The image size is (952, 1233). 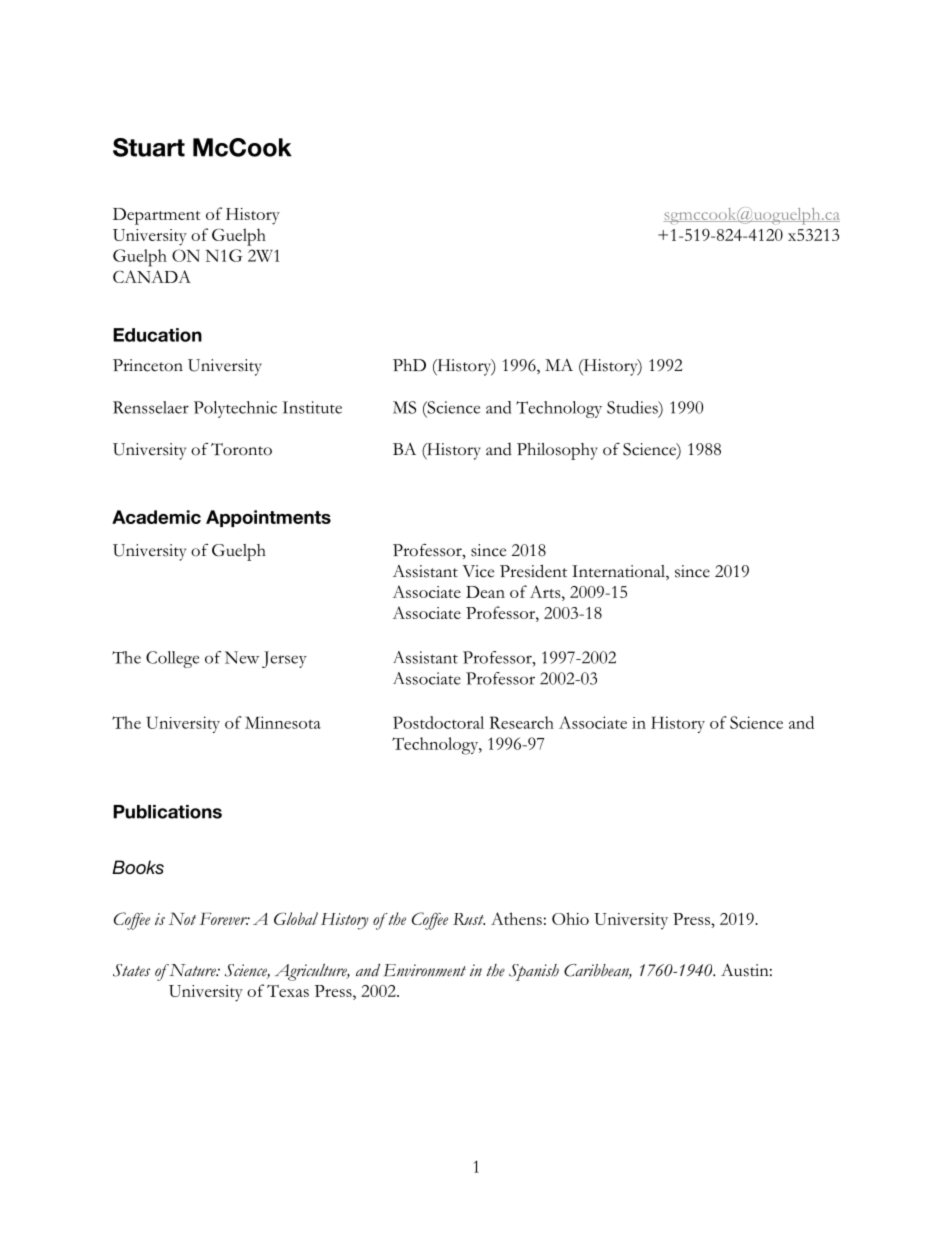 What do you see at coordinates (156, 517) in the screenshot?
I see `Academic` at bounding box center [156, 517].
